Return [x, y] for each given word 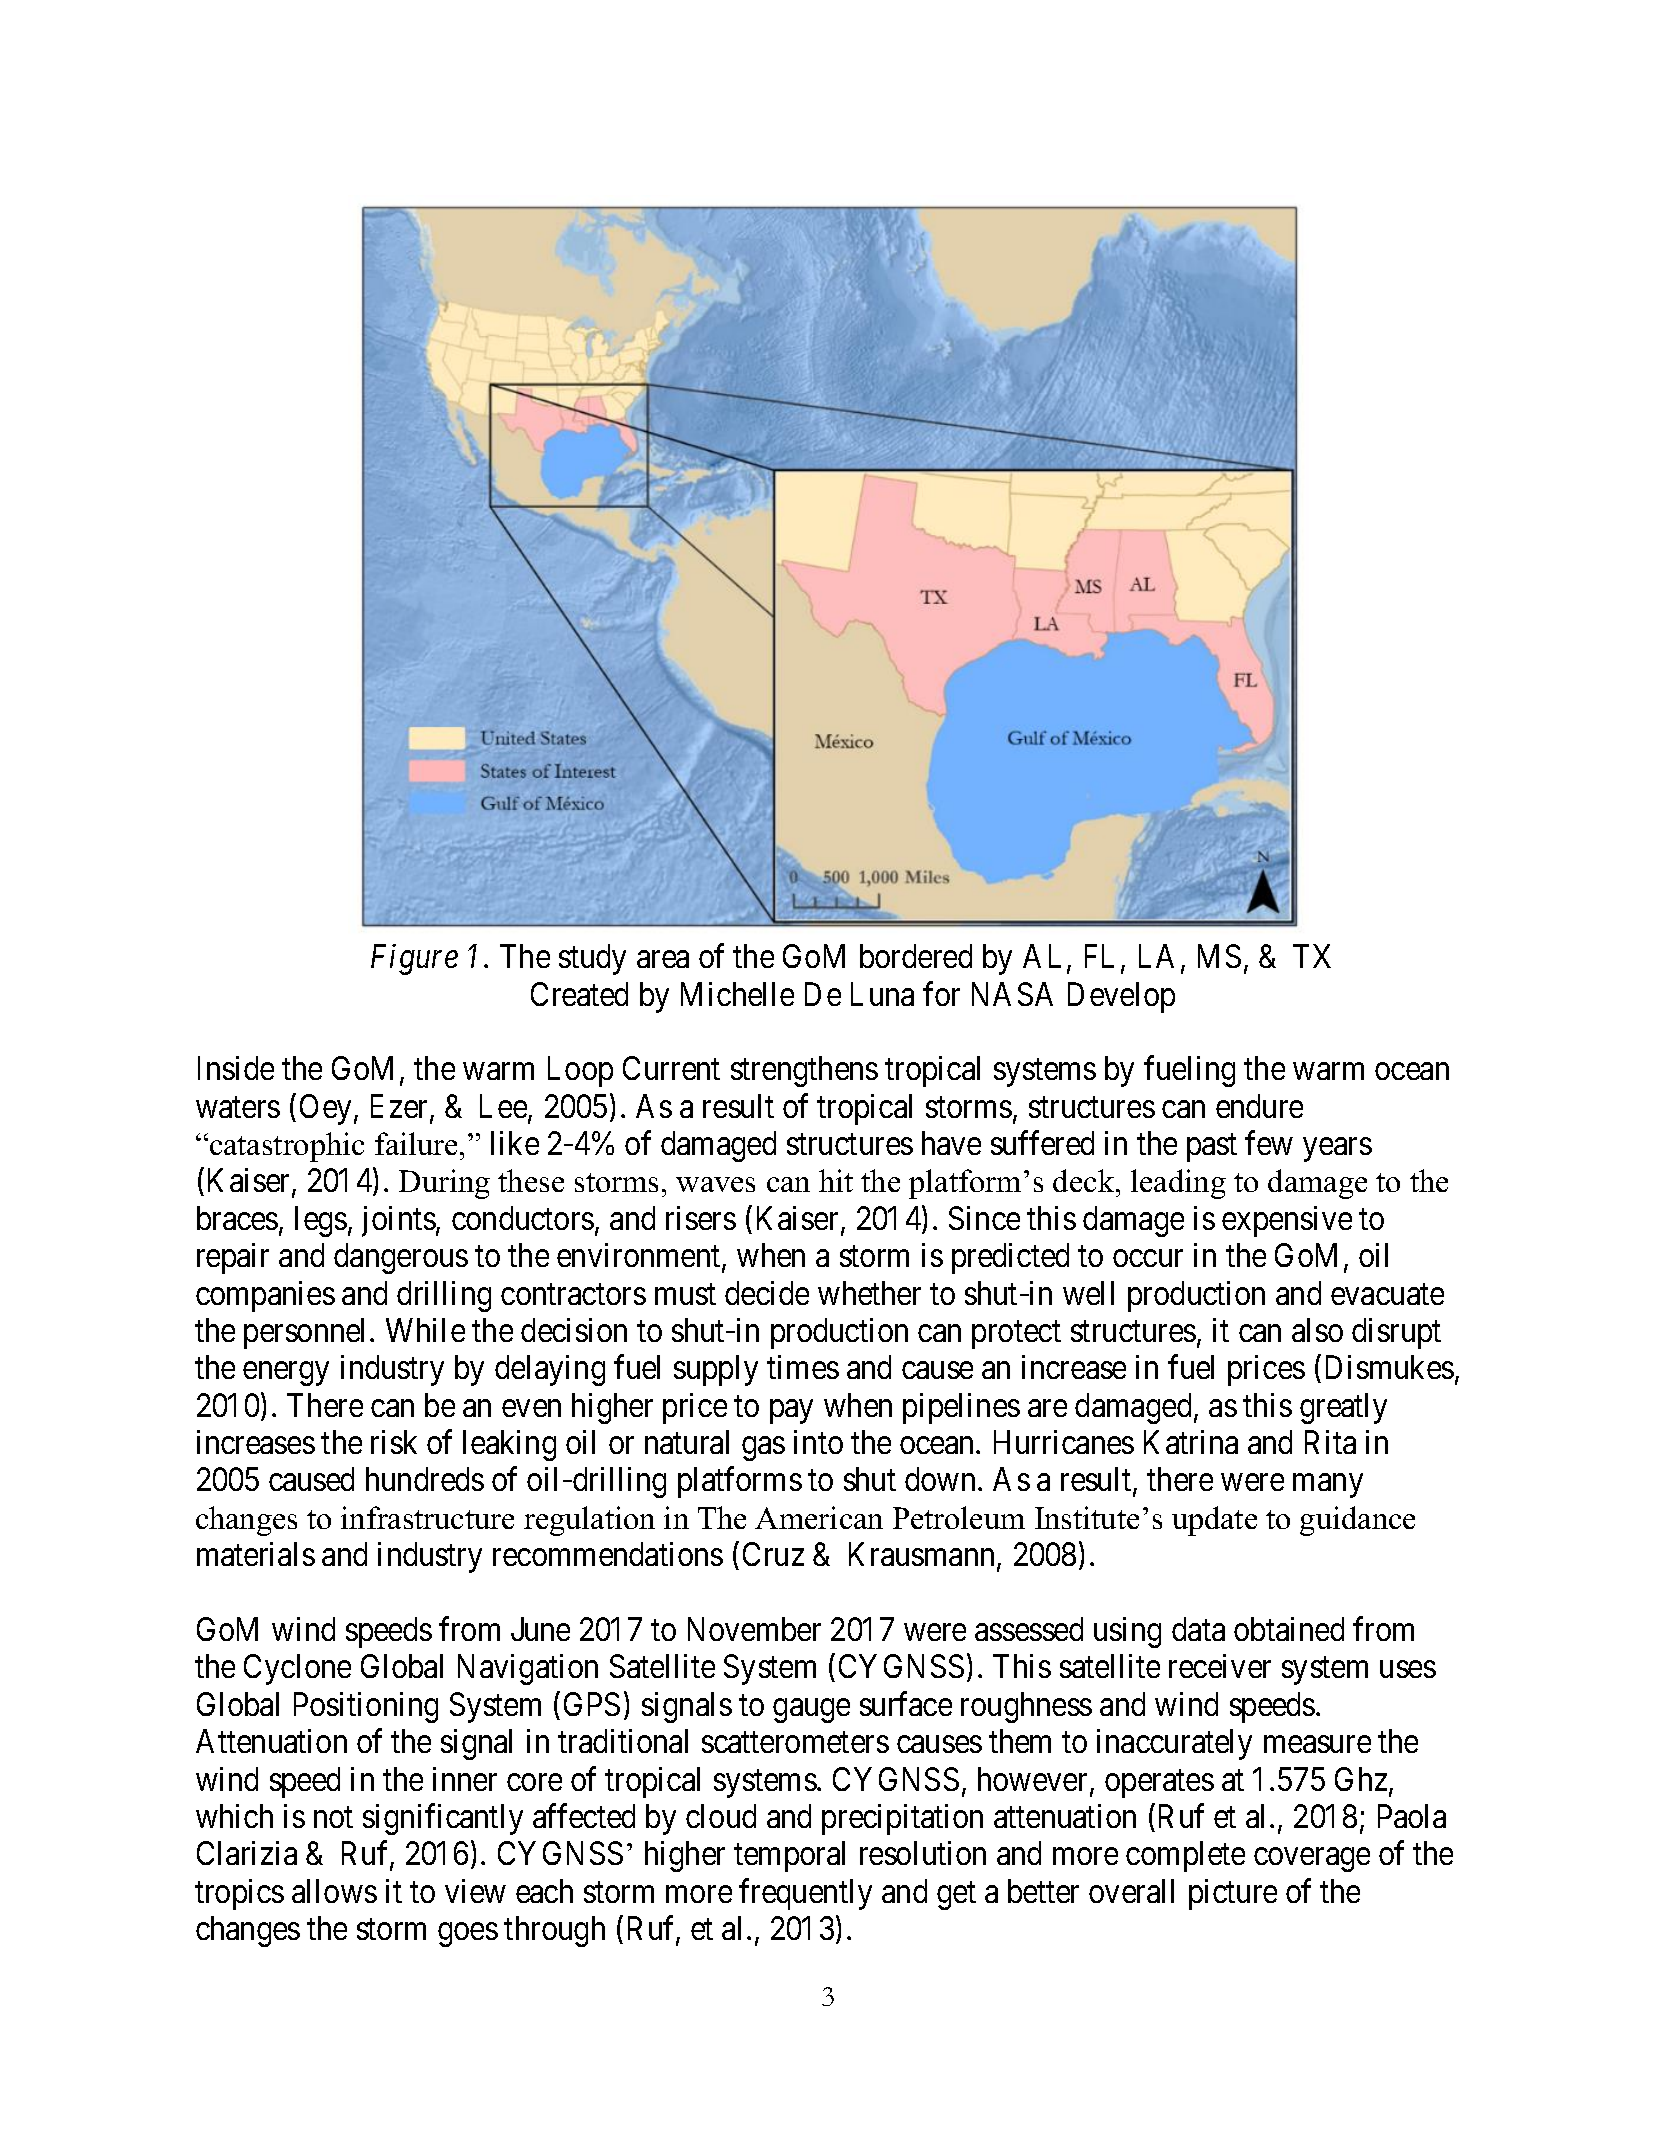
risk [394, 1442]
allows [334, 1891]
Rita [1330, 1442]
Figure [414, 960]
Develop [1121, 997]
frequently [805, 1894]
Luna [882, 994]
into [818, 1442]
